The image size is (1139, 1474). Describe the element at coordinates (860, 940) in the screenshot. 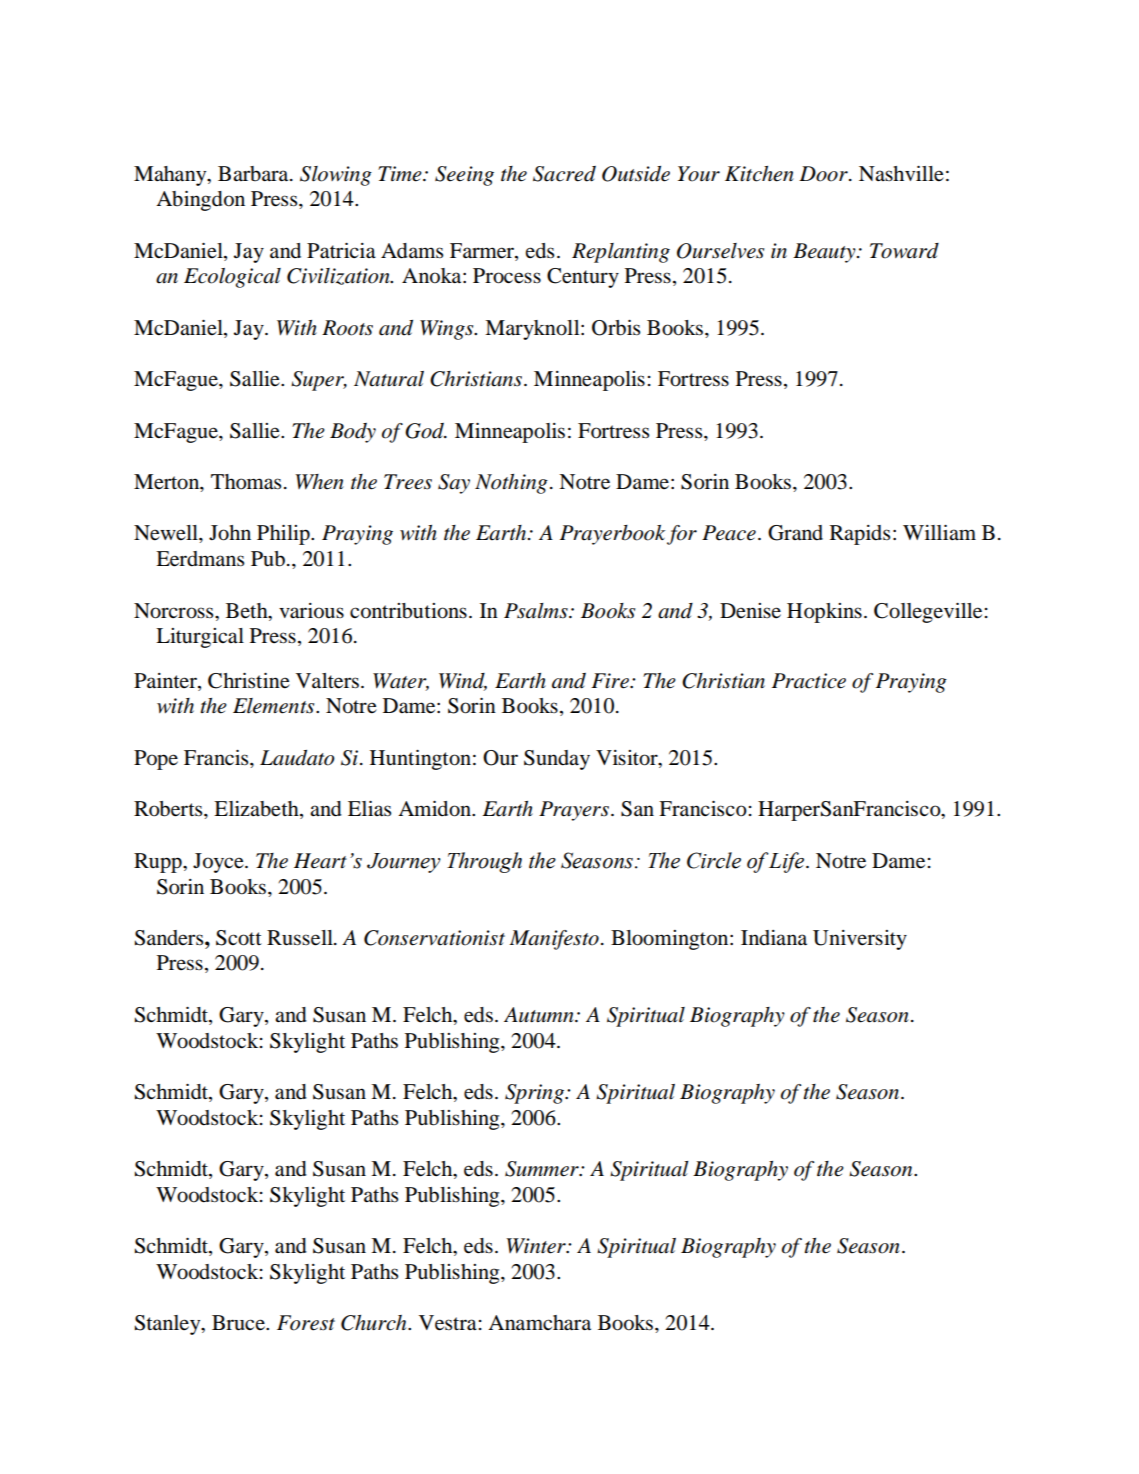

I see `University` at that location.
